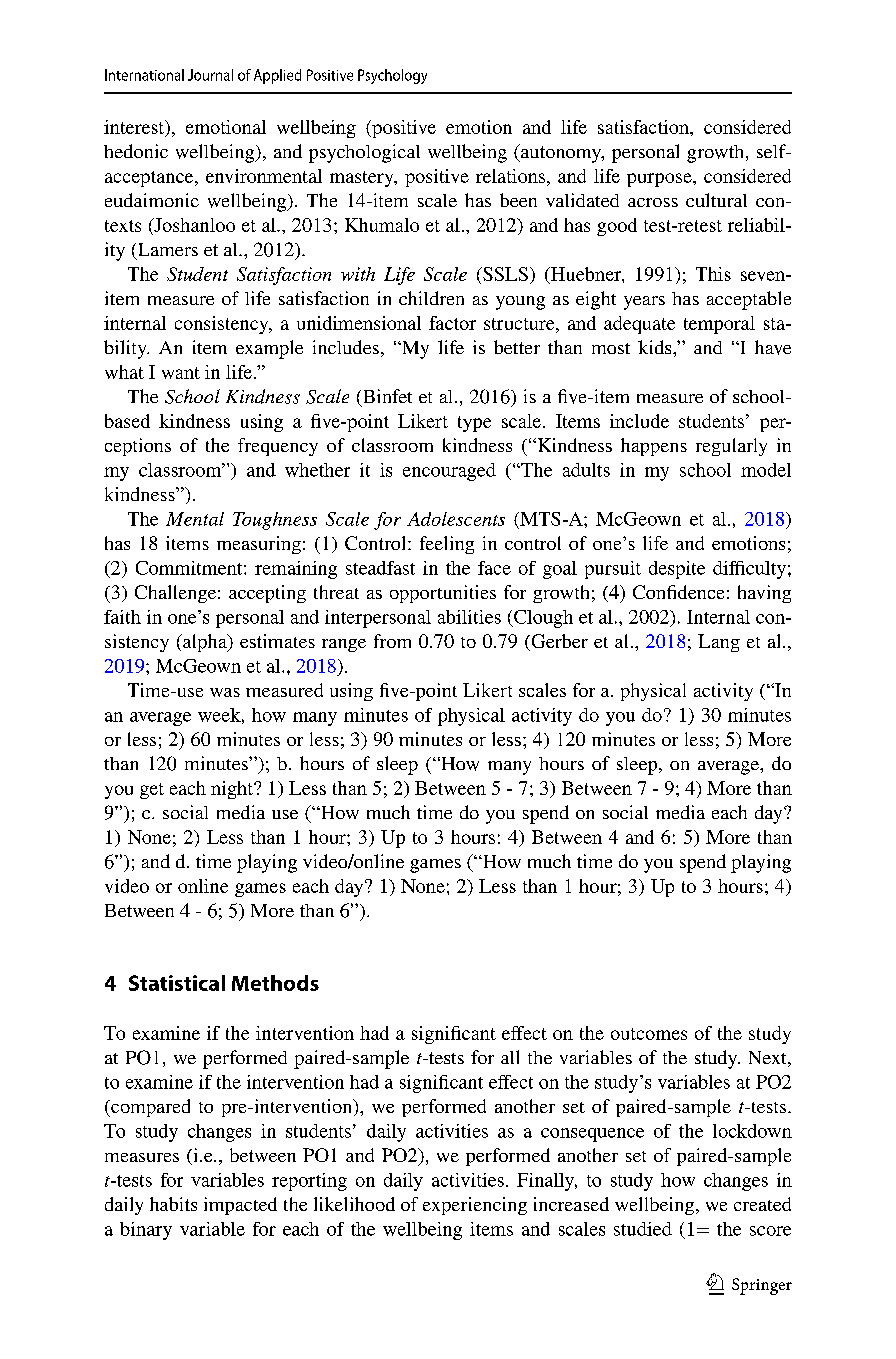 This document has height=1359, width=896. Describe the element at coordinates (643, 1229) in the document. I see `studied` at that location.
